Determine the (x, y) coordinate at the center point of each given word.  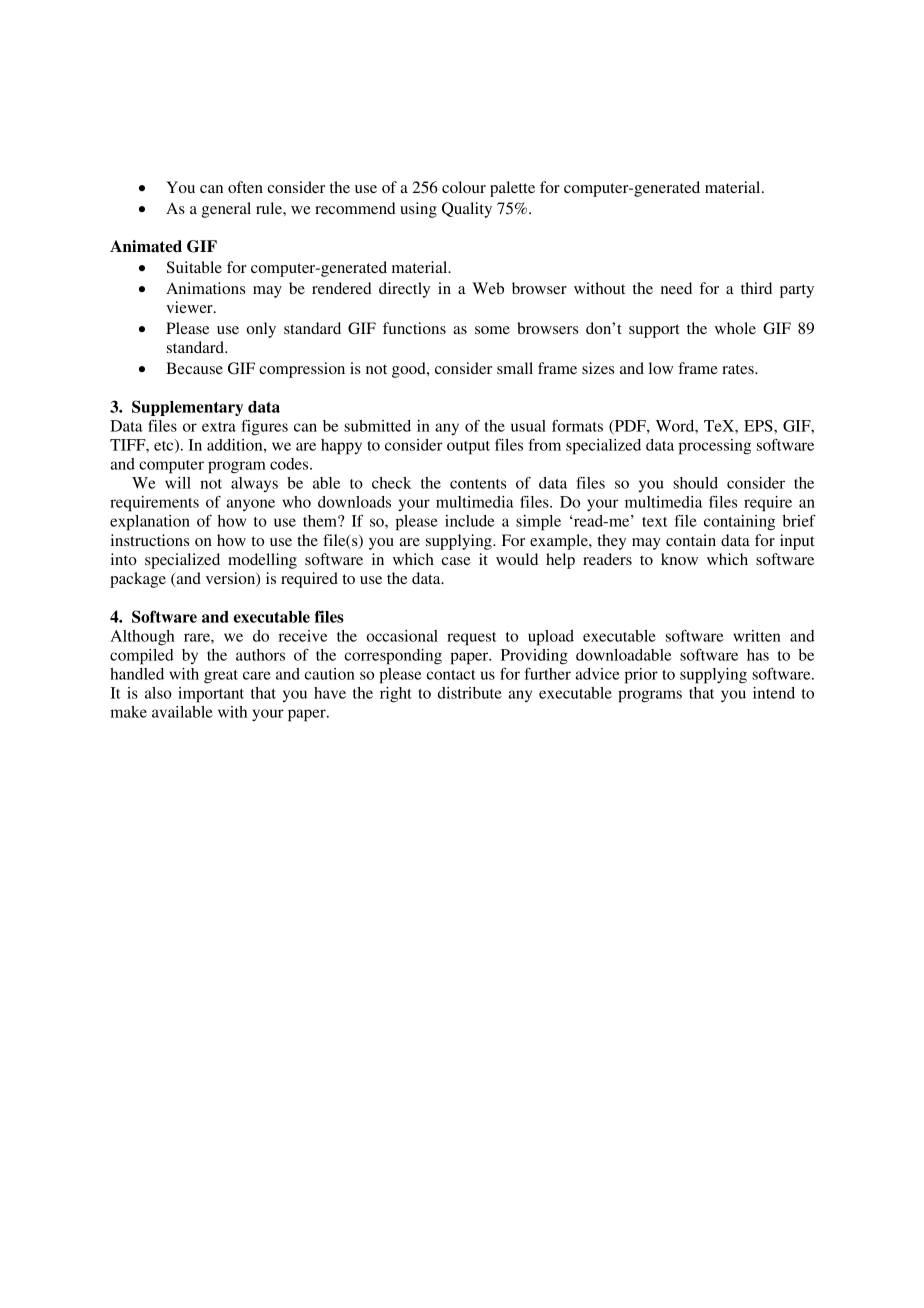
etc (165, 446)
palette (512, 189)
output (468, 448)
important (211, 695)
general (226, 210)
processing (715, 447)
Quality (467, 210)
